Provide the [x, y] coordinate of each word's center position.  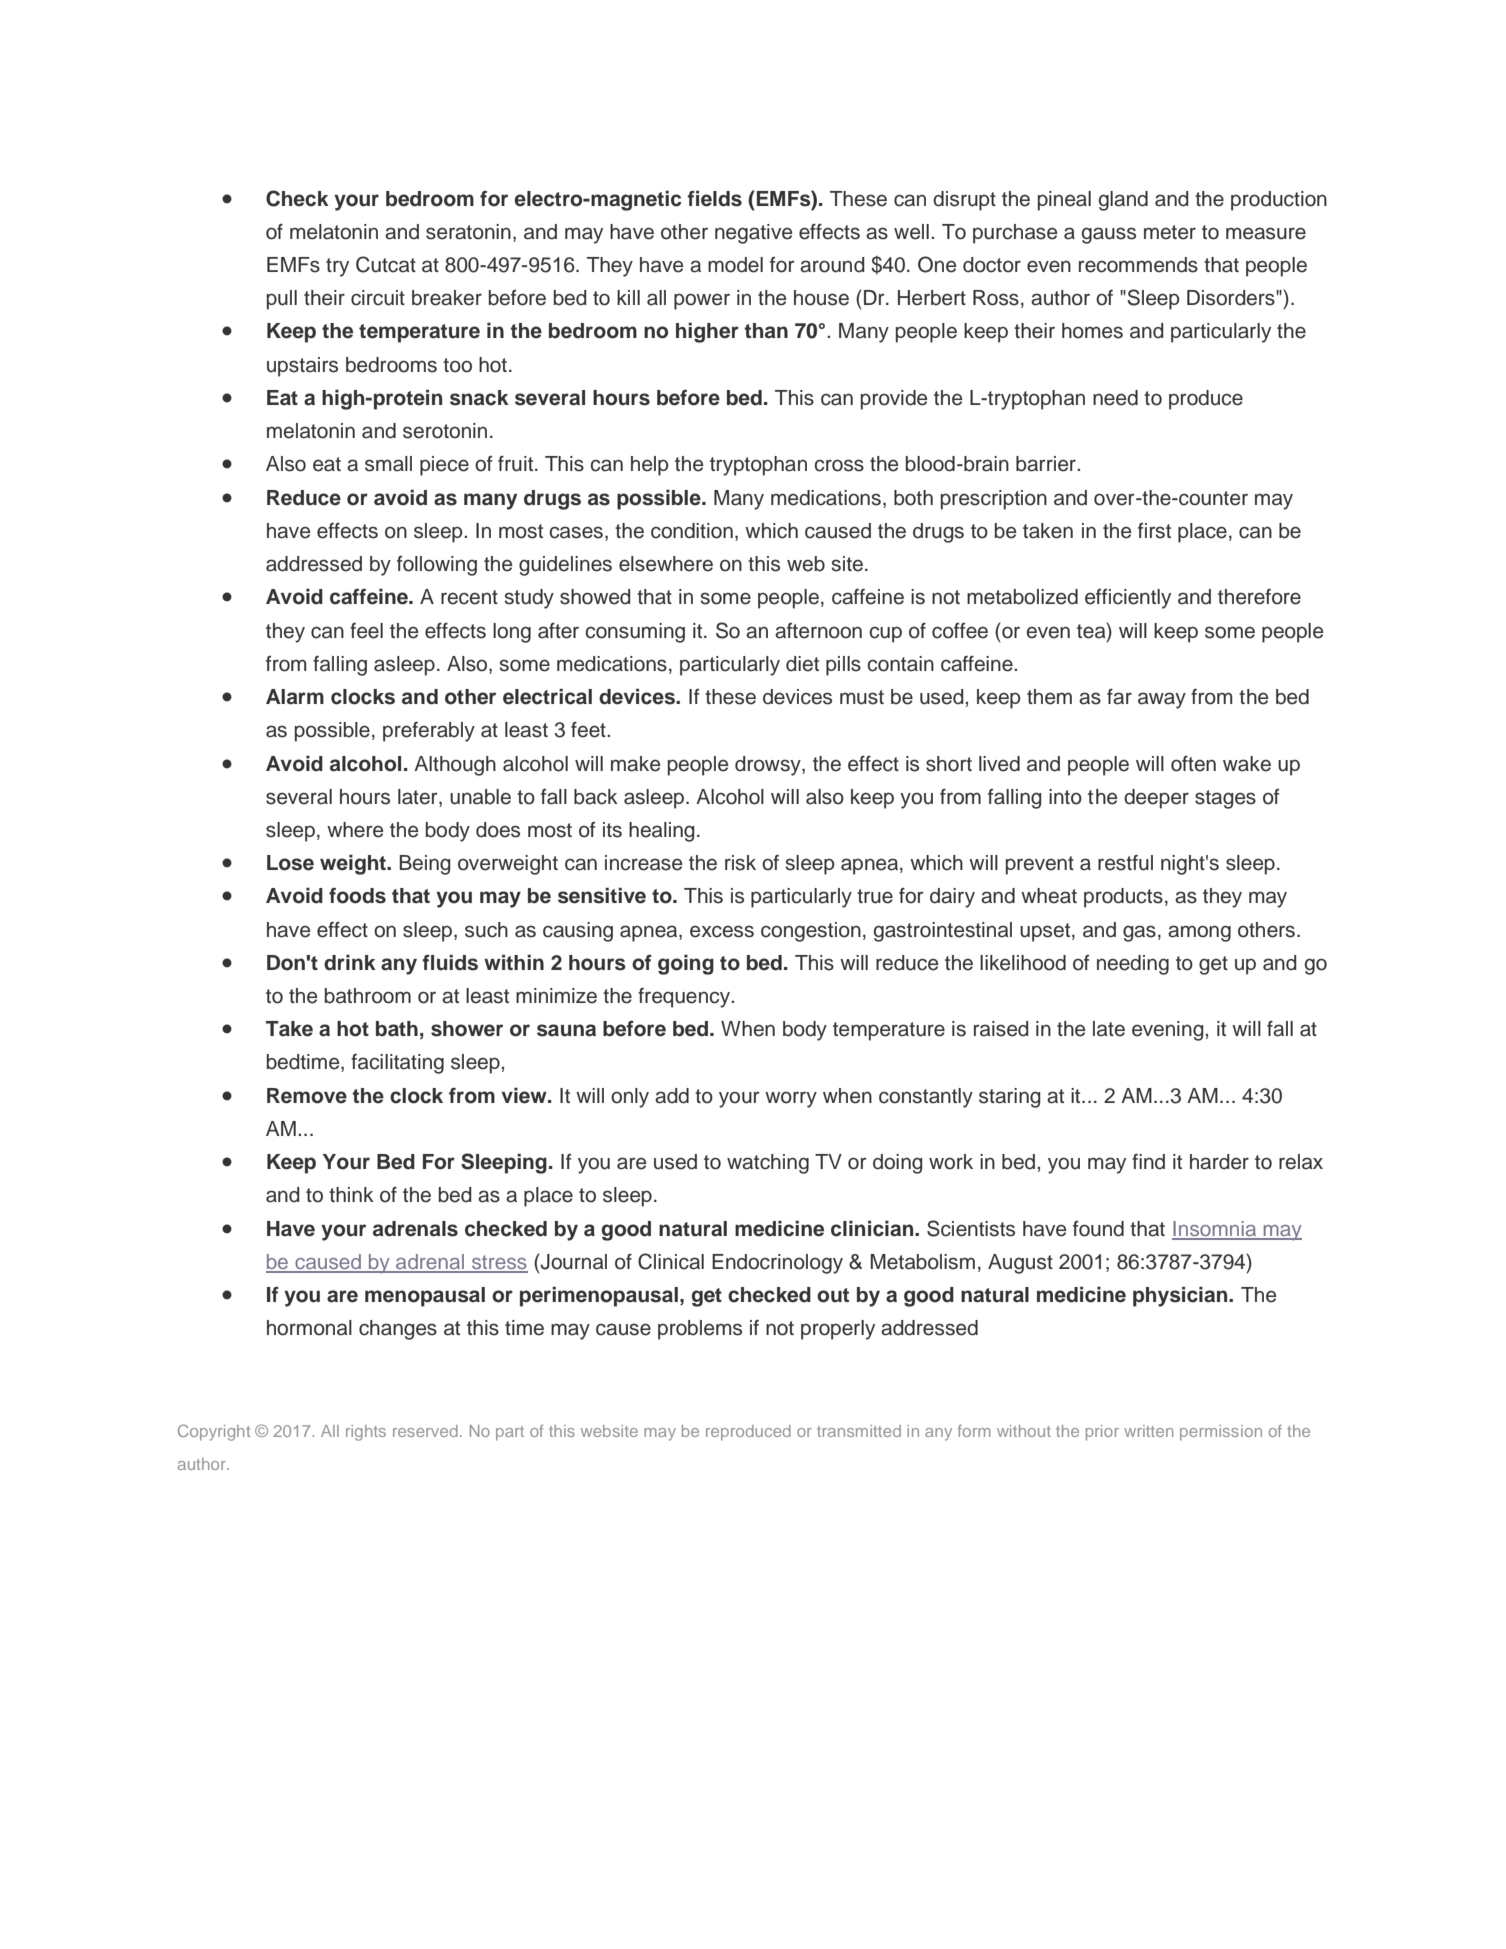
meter [1170, 232]
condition [692, 531]
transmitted [859, 1431]
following [437, 566]
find [1148, 1162]
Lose [290, 863]
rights [366, 1433]
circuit [378, 298]
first [1154, 531]
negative [753, 234]
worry [791, 1099]
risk [740, 863]
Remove [307, 1096]
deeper [1156, 799]
